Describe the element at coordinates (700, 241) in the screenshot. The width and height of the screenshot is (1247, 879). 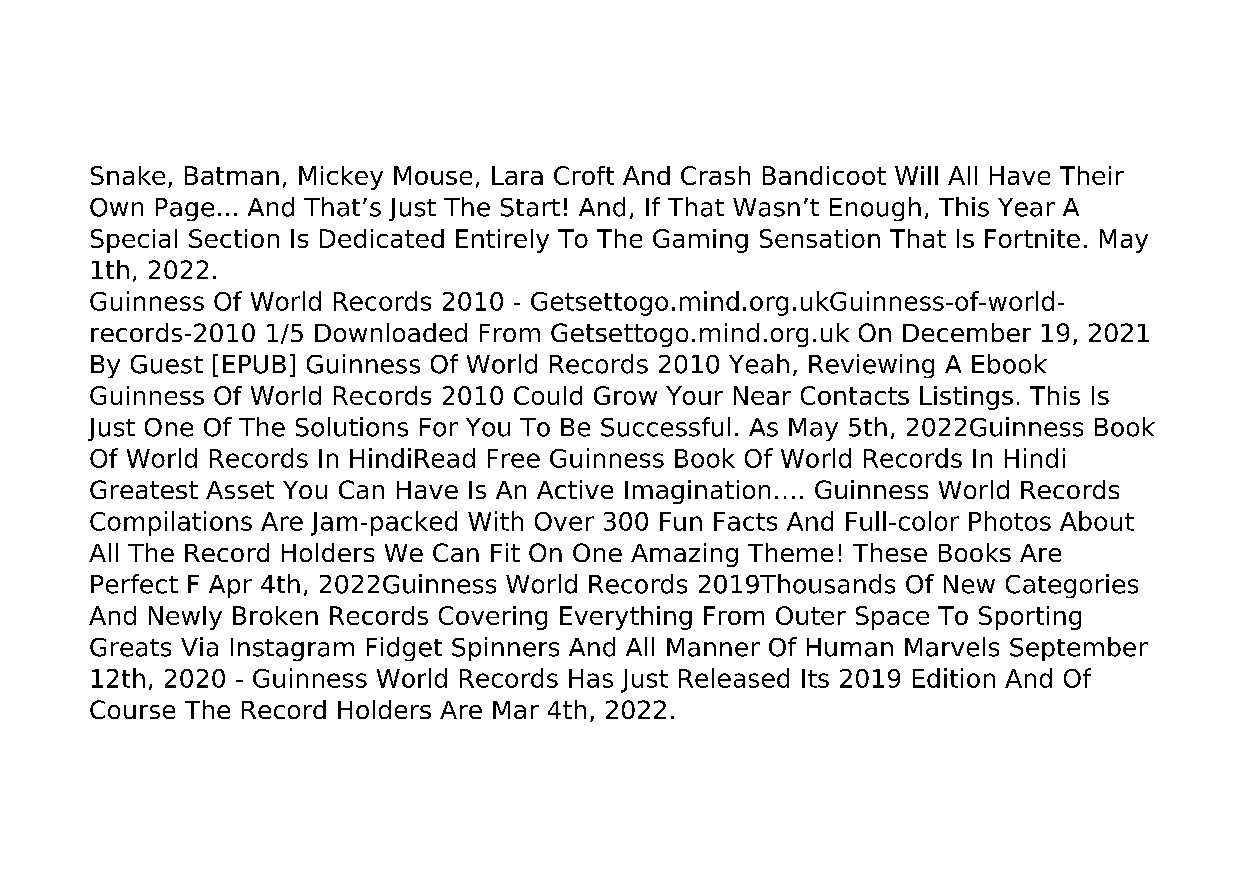
I see `Gaming` at that location.
